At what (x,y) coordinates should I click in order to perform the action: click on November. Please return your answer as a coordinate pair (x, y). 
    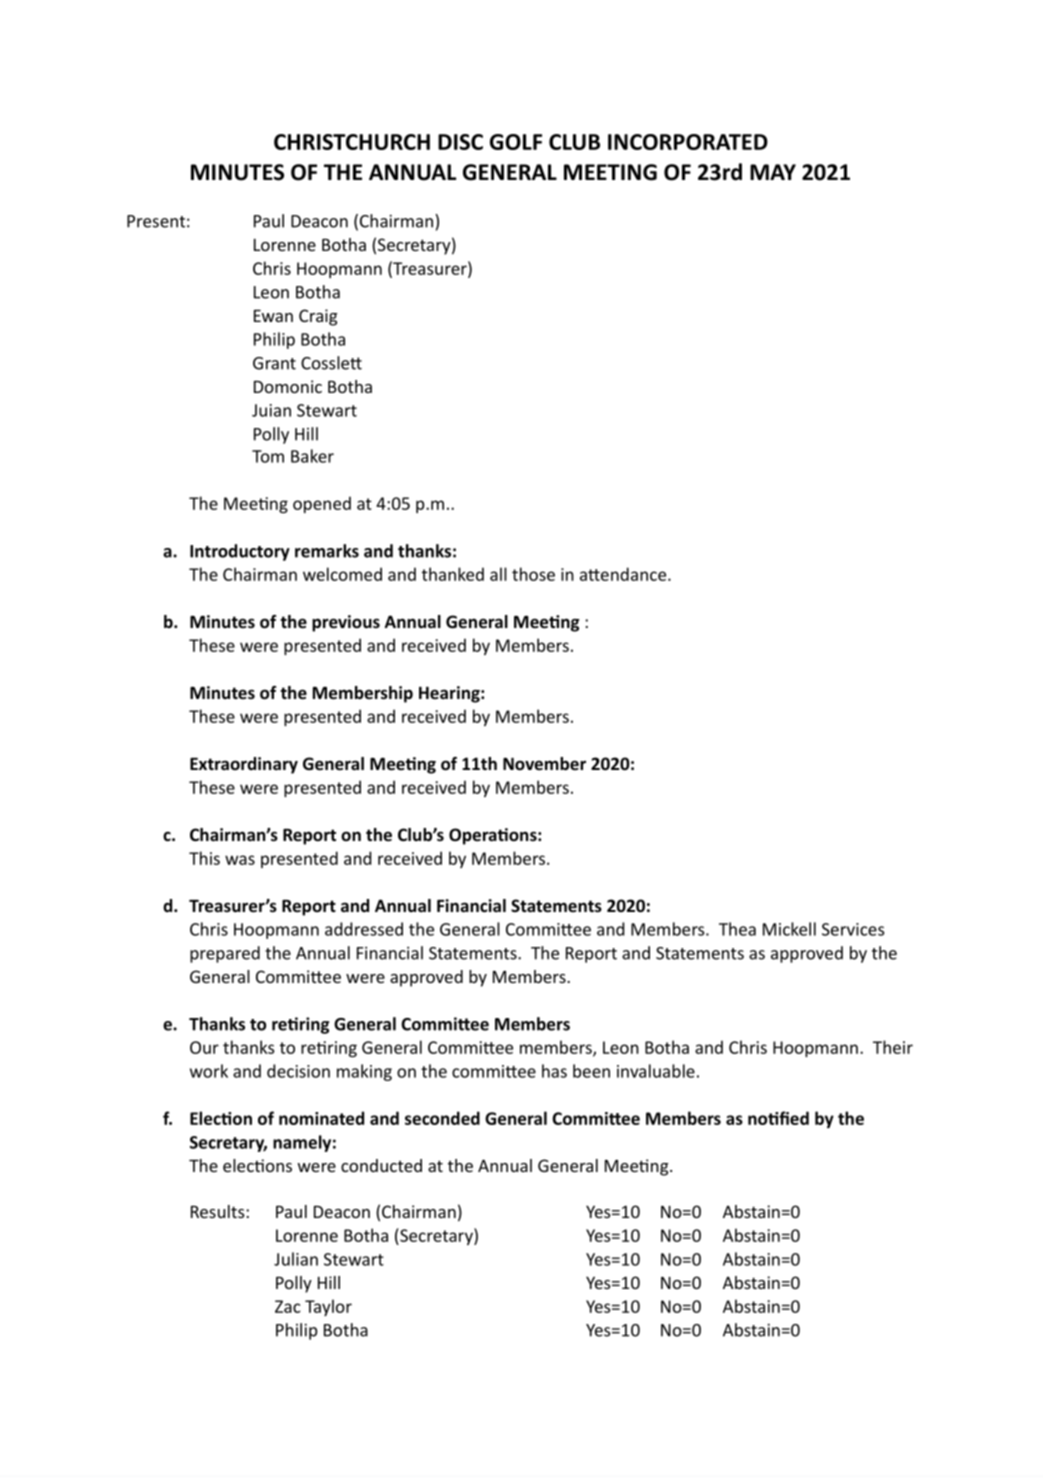
    Looking at the image, I should click on (544, 764).
